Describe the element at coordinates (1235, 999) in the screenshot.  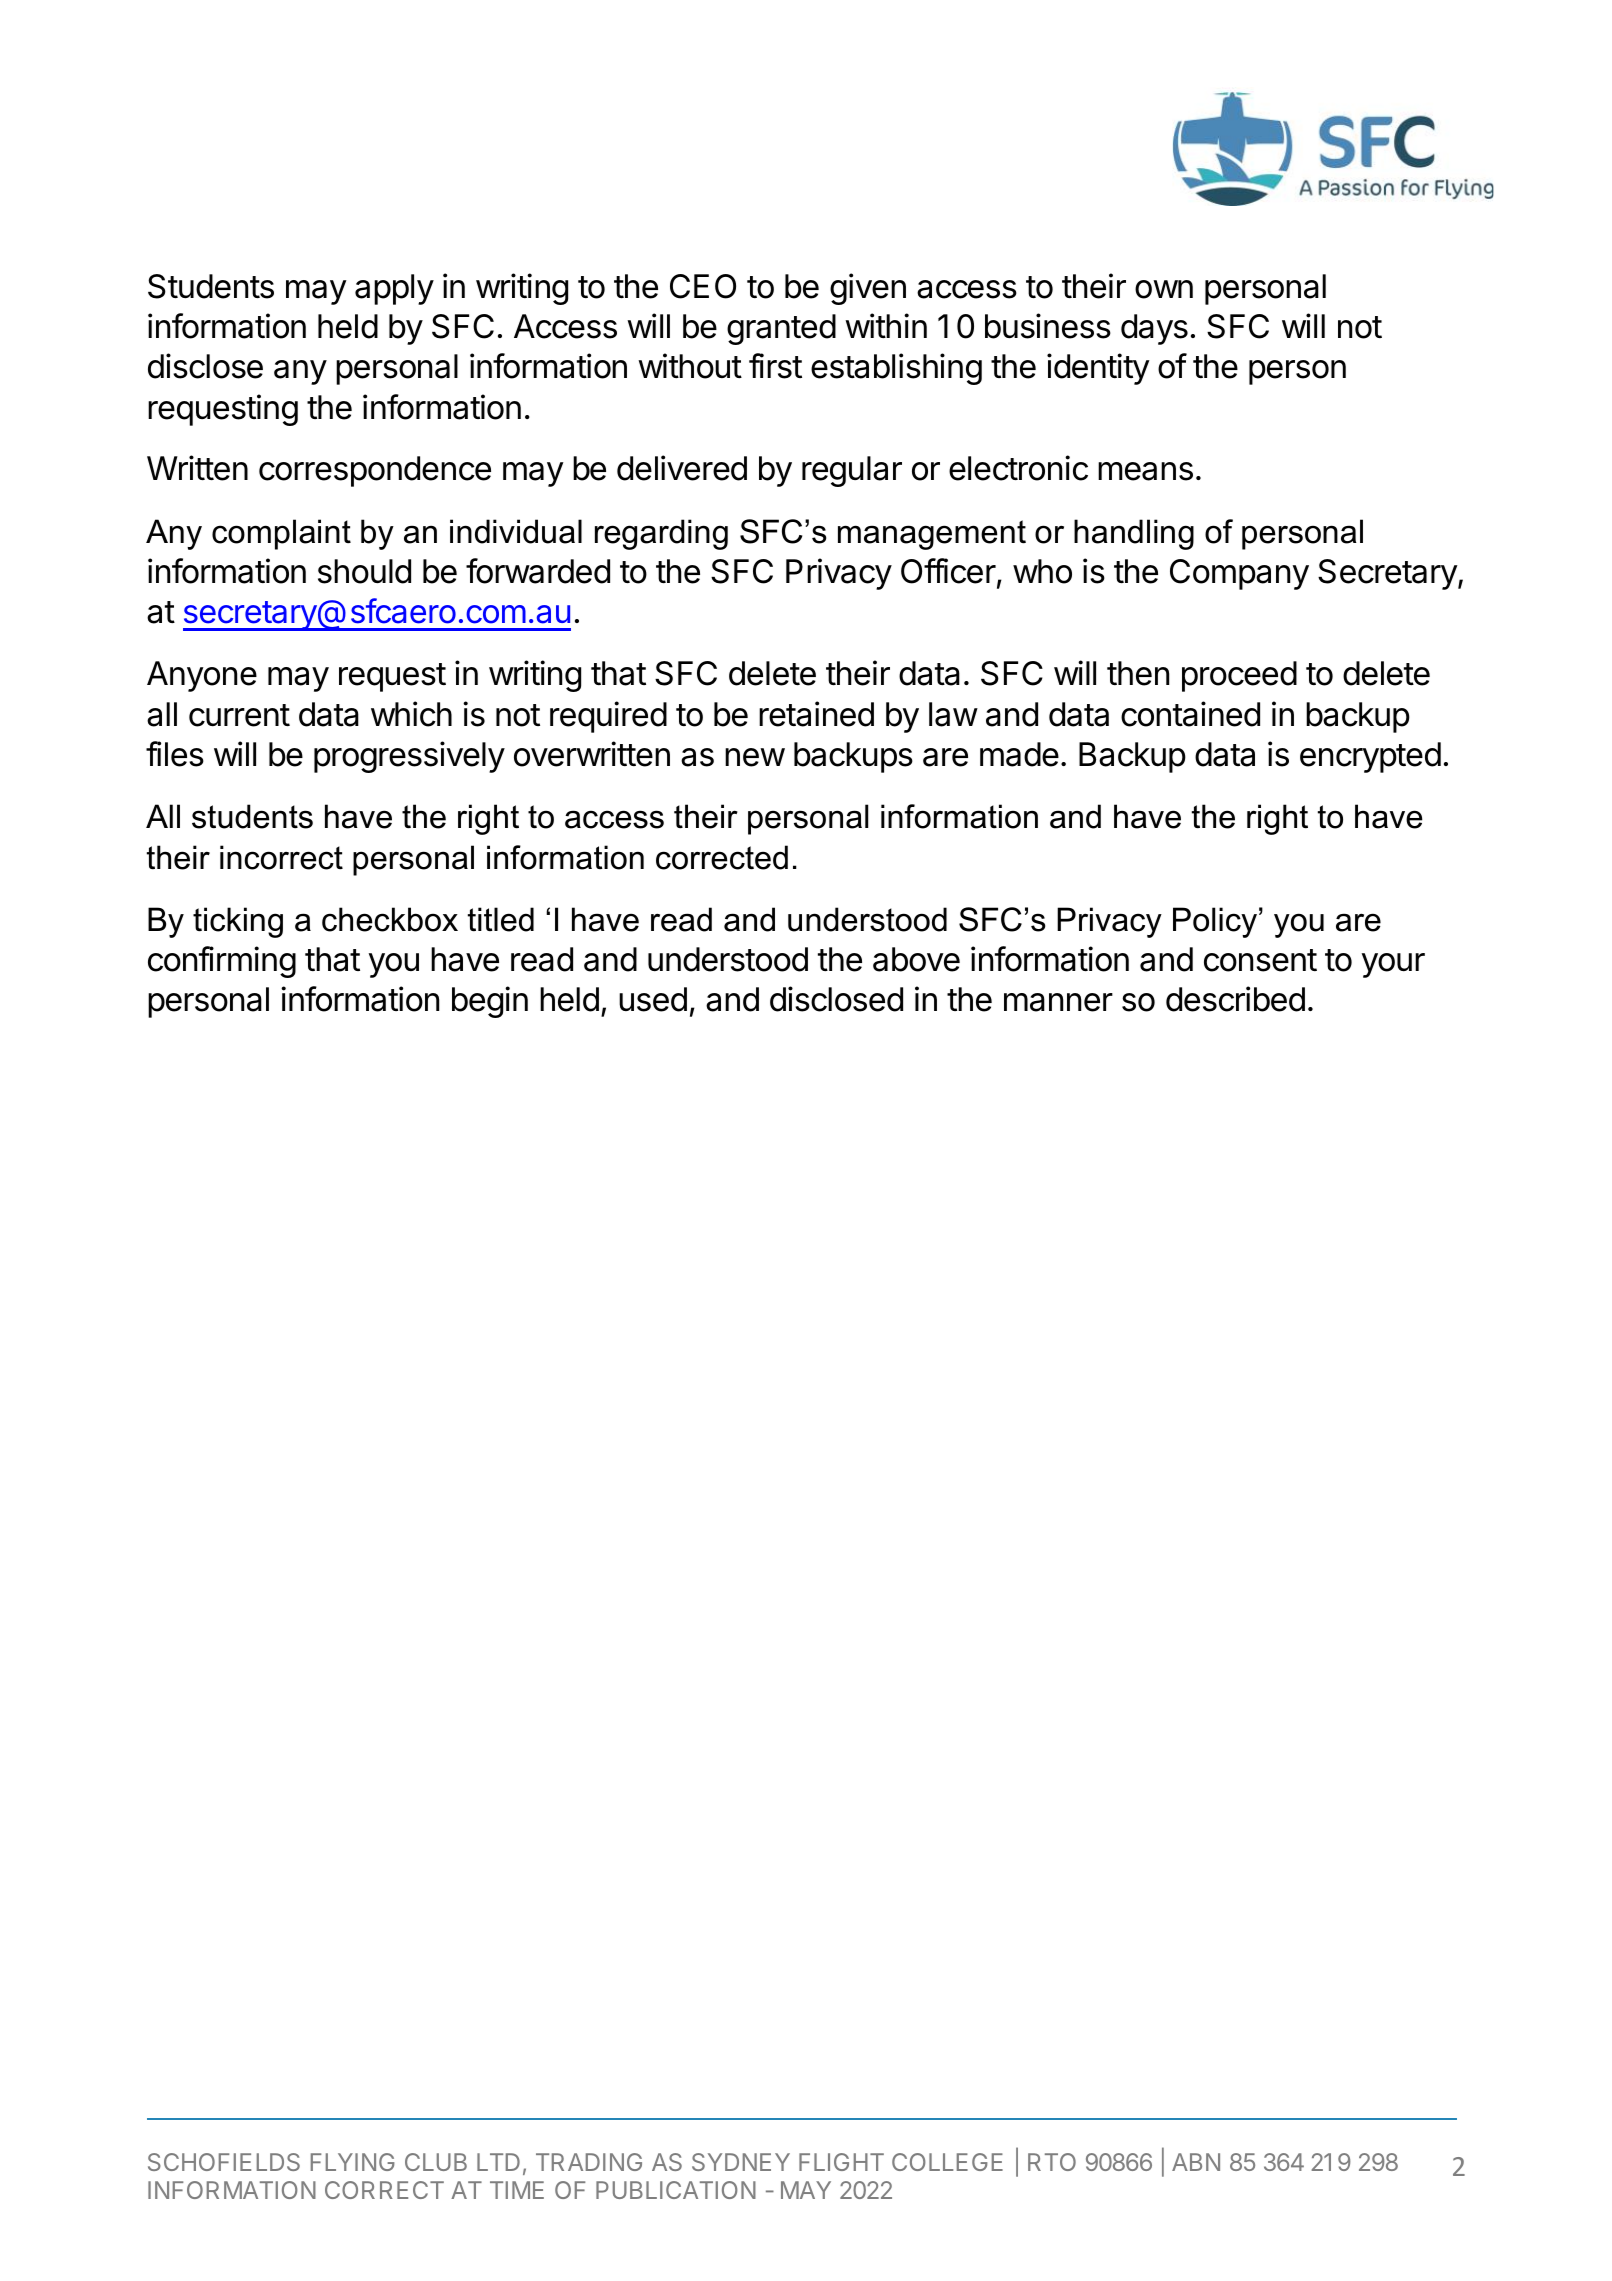
I see `described` at that location.
